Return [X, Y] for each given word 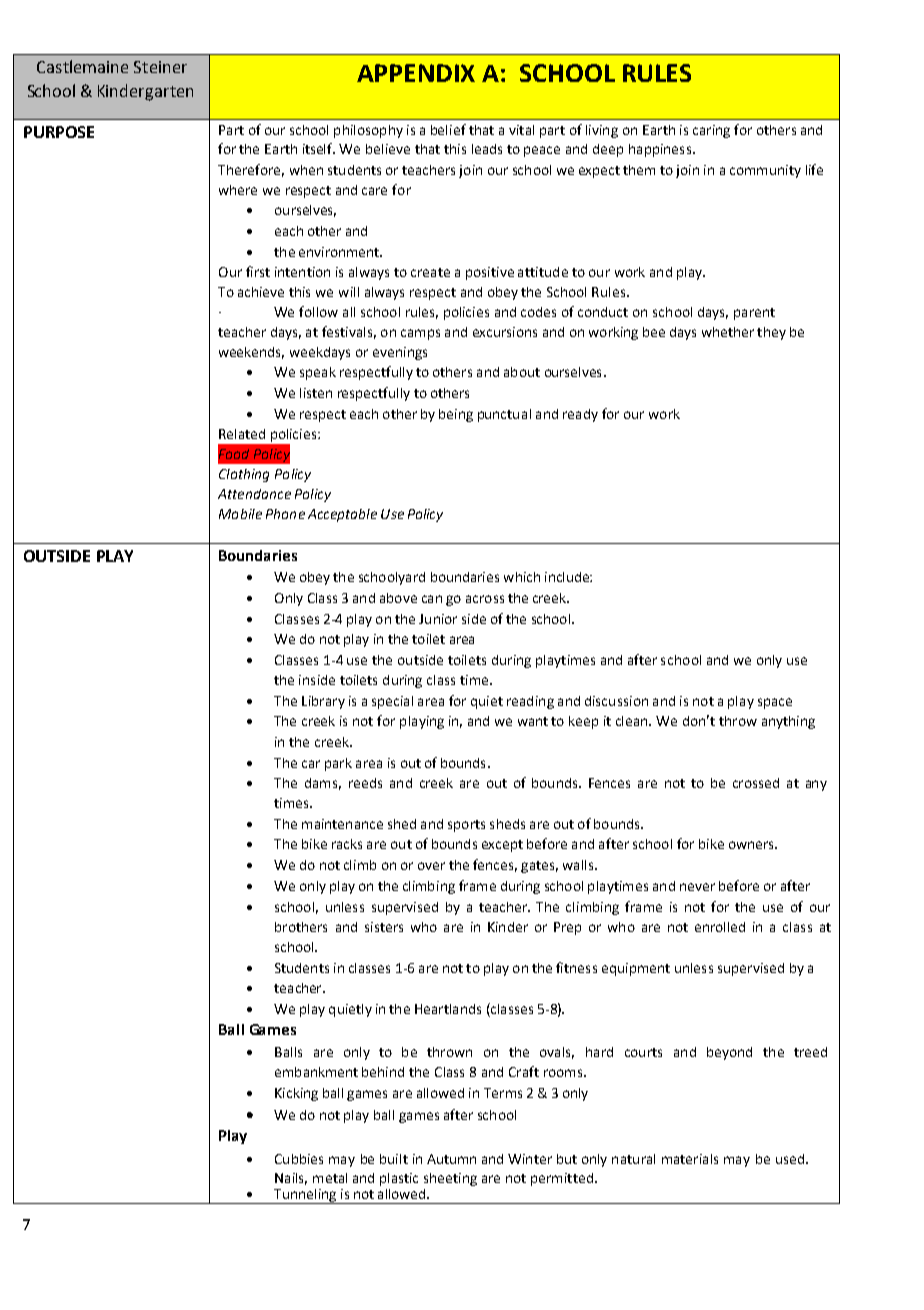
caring [711, 131]
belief [448, 129]
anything [788, 722]
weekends [251, 353]
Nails [291, 1179]
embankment [316, 1072]
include [568, 577]
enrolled [720, 927]
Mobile [240, 514]
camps [420, 334]
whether [728, 332]
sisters [384, 927]
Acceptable [342, 515]
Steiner [160, 67]
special [392, 702]
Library [323, 702]
